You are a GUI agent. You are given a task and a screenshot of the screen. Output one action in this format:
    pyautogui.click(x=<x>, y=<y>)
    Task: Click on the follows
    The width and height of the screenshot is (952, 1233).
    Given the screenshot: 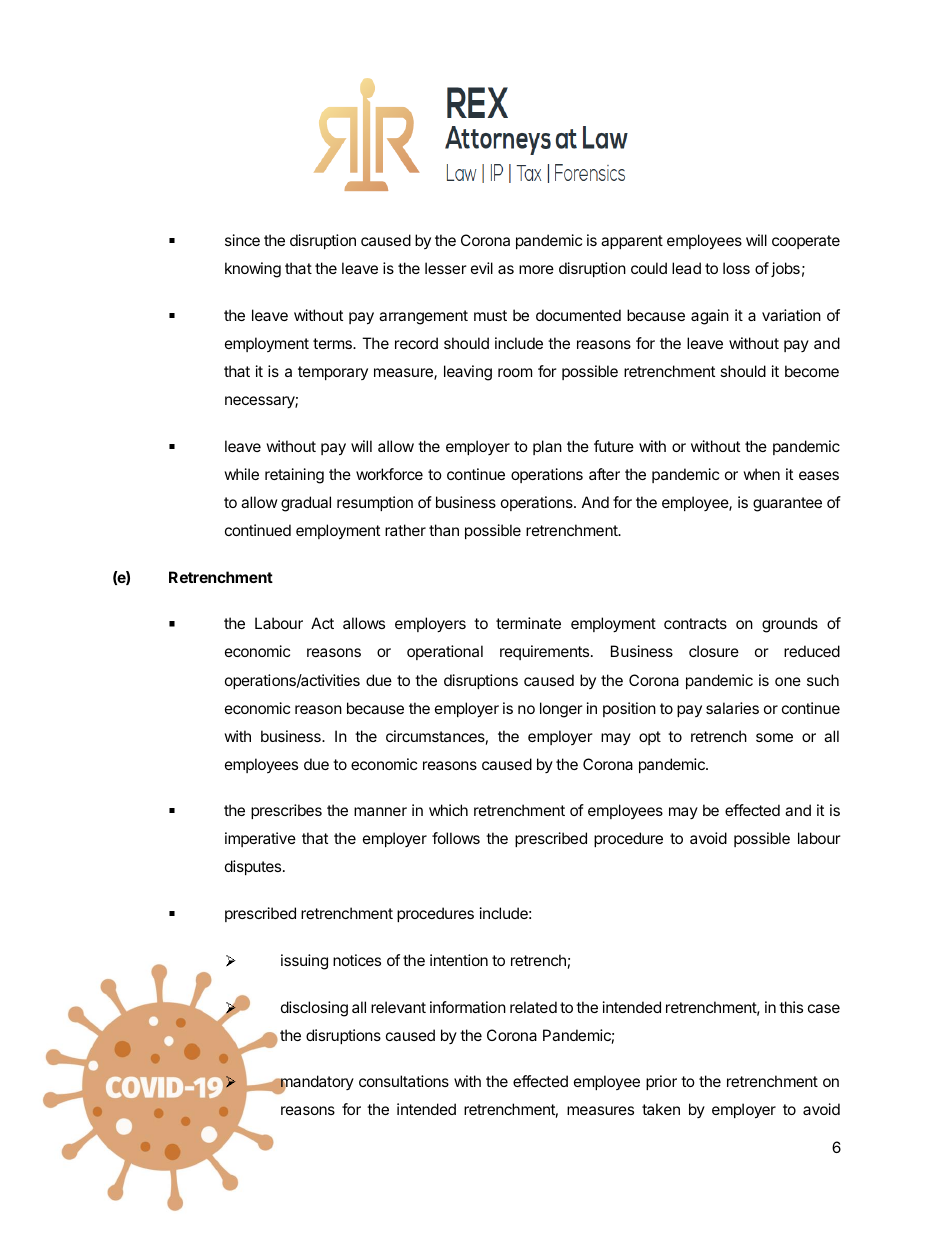 What is the action you would take?
    pyautogui.click(x=456, y=838)
